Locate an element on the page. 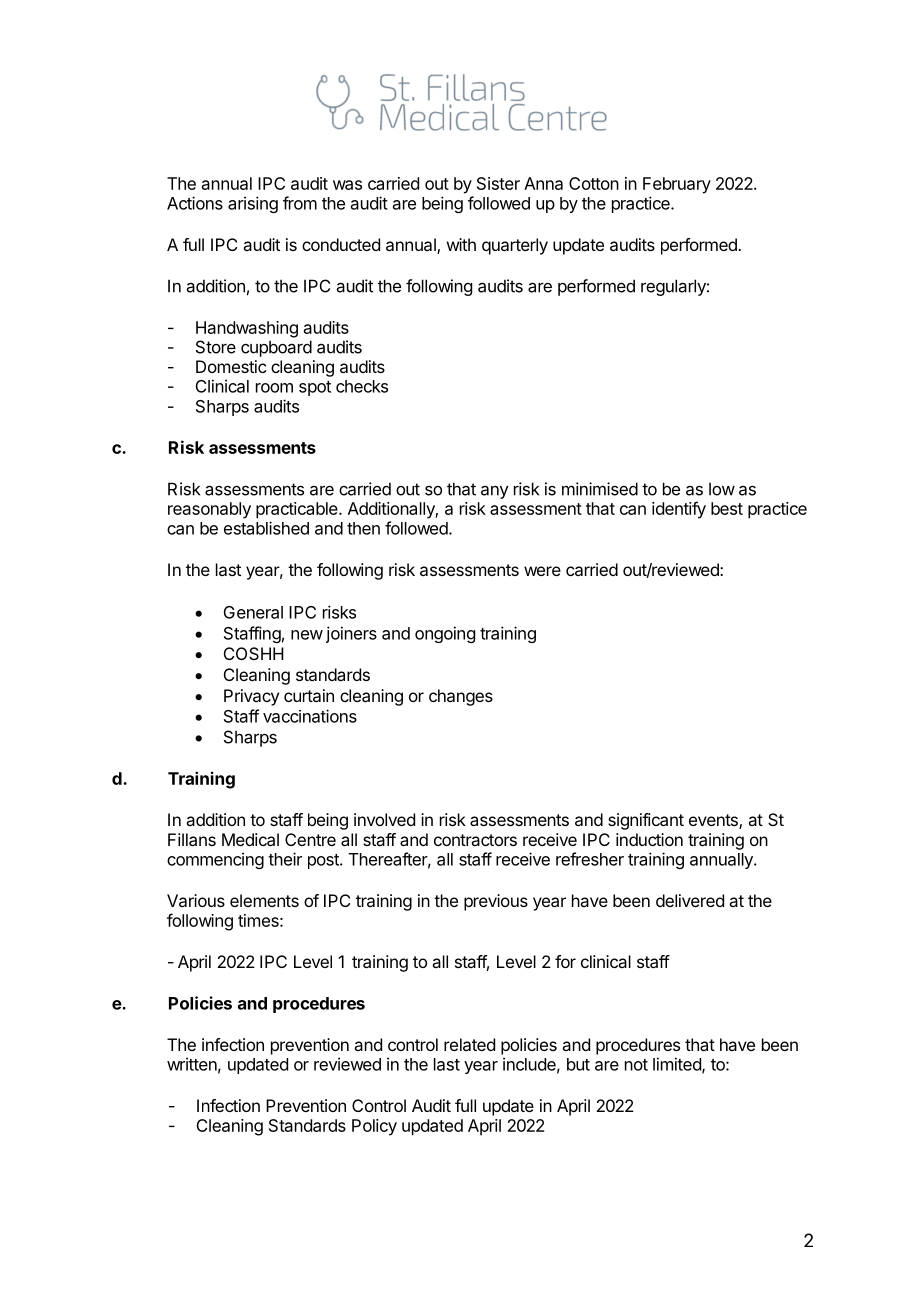  not is located at coordinates (636, 1065).
